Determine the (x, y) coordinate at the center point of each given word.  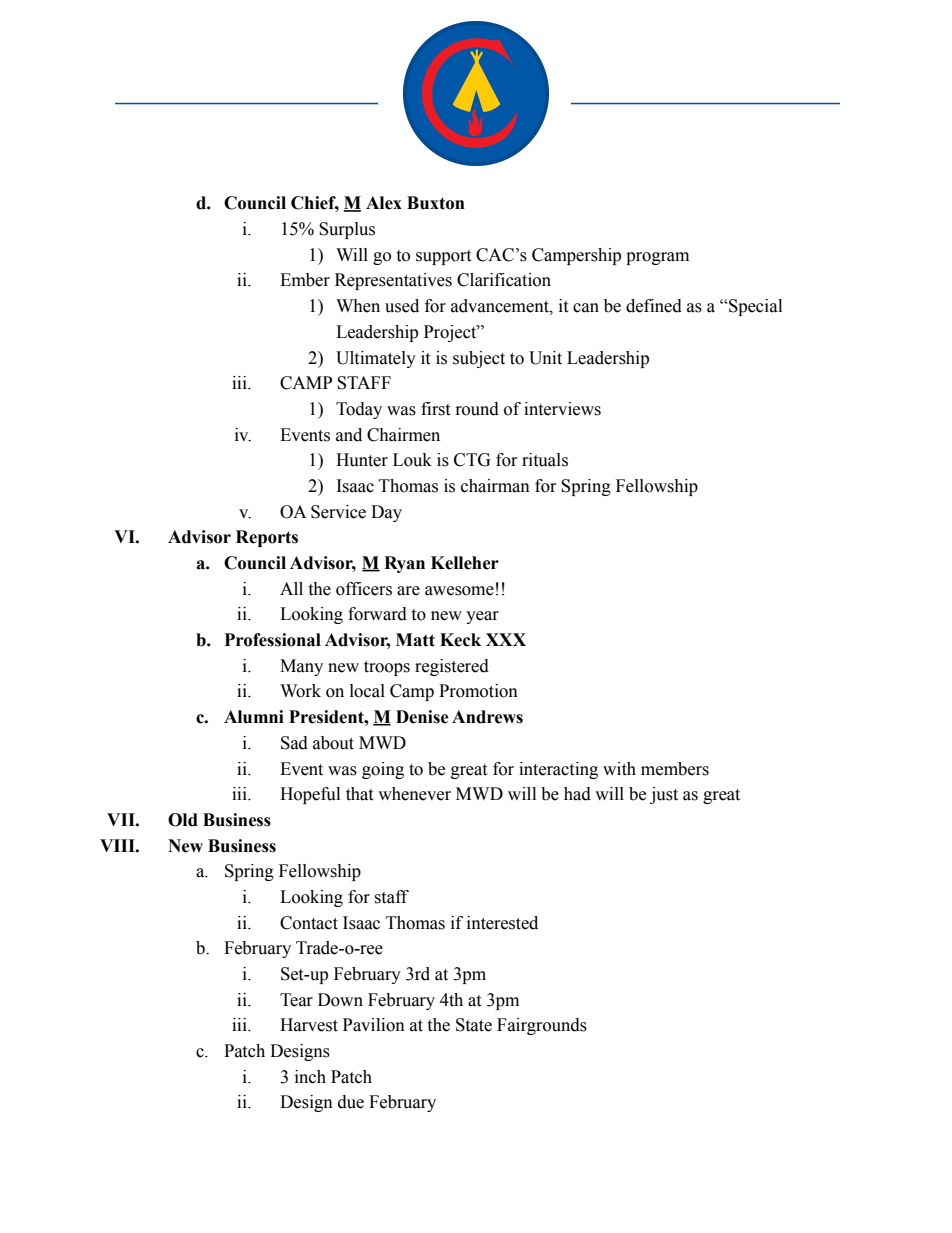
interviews (562, 409)
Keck (460, 640)
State (474, 1025)
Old (183, 820)
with (619, 769)
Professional (273, 640)
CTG (472, 460)
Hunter (362, 460)
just (664, 795)
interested (502, 923)
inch (310, 1077)
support (443, 257)
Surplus (347, 230)
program (657, 258)
